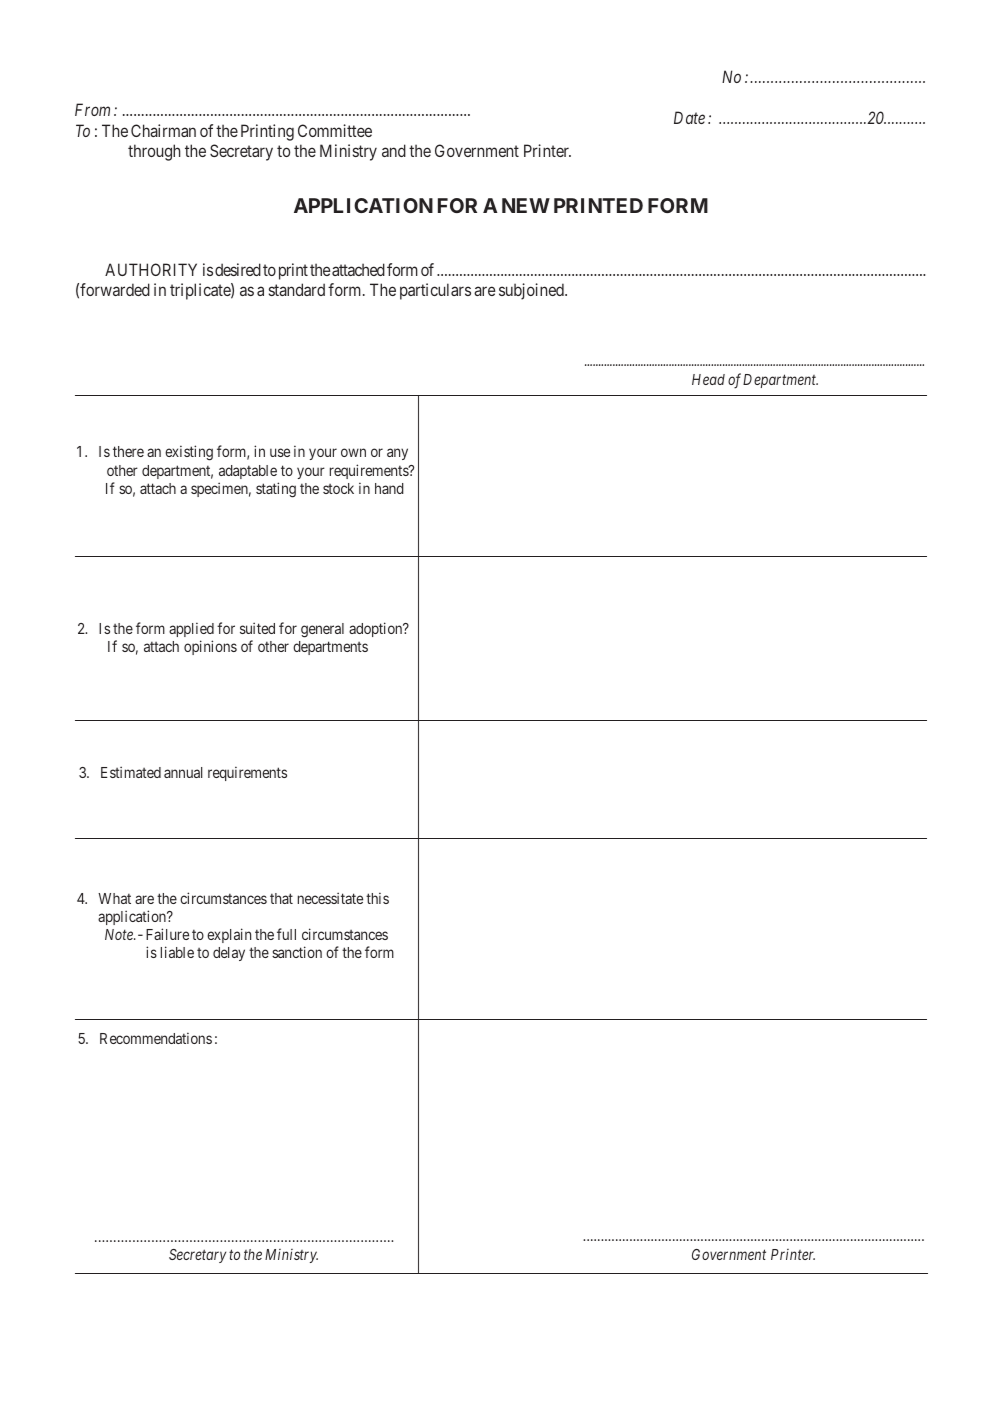 The width and height of the page is (1006, 1424). Describe the element at coordinates (338, 488) in the page. I see `stock` at that location.
